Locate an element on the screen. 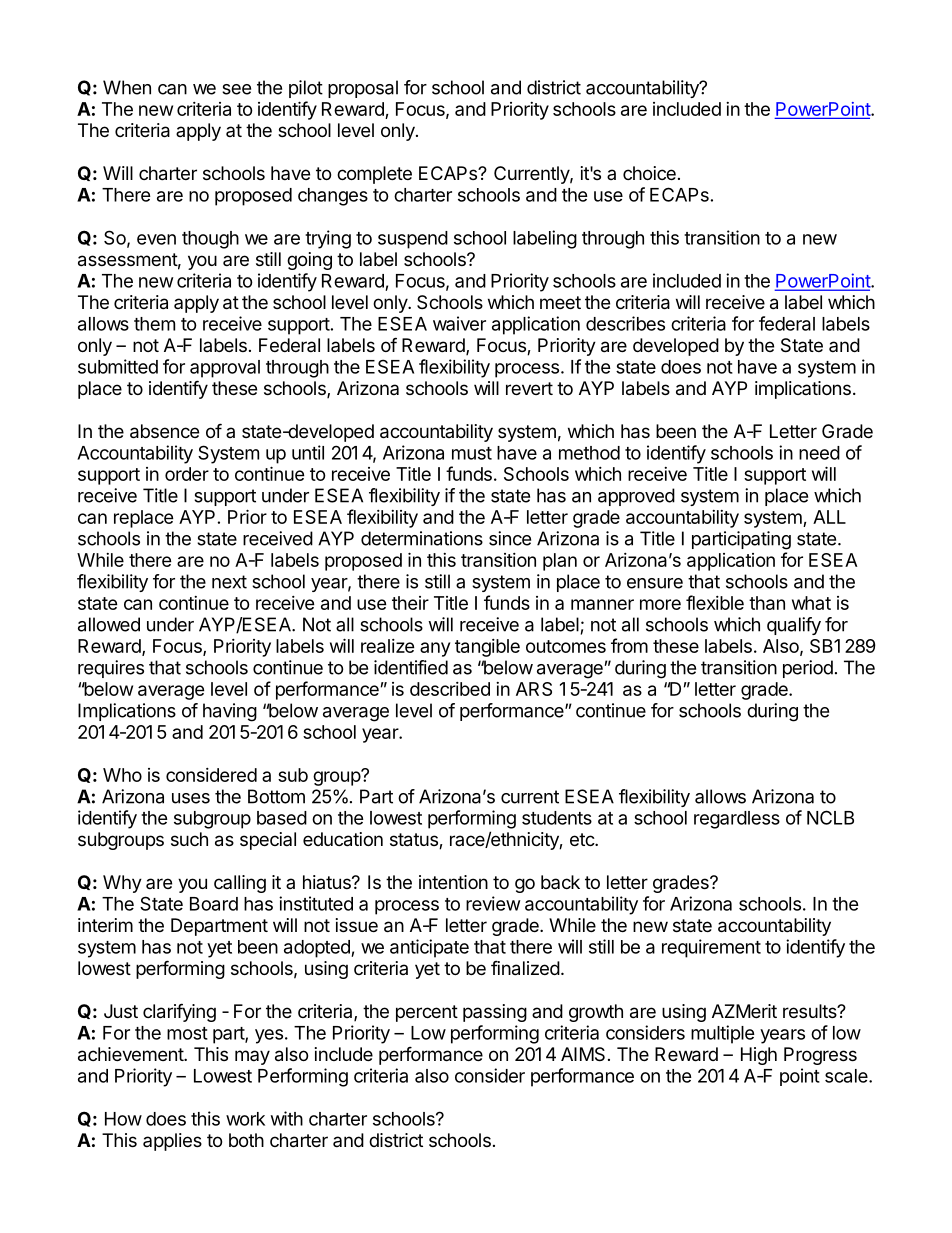  need is located at coordinates (819, 453).
